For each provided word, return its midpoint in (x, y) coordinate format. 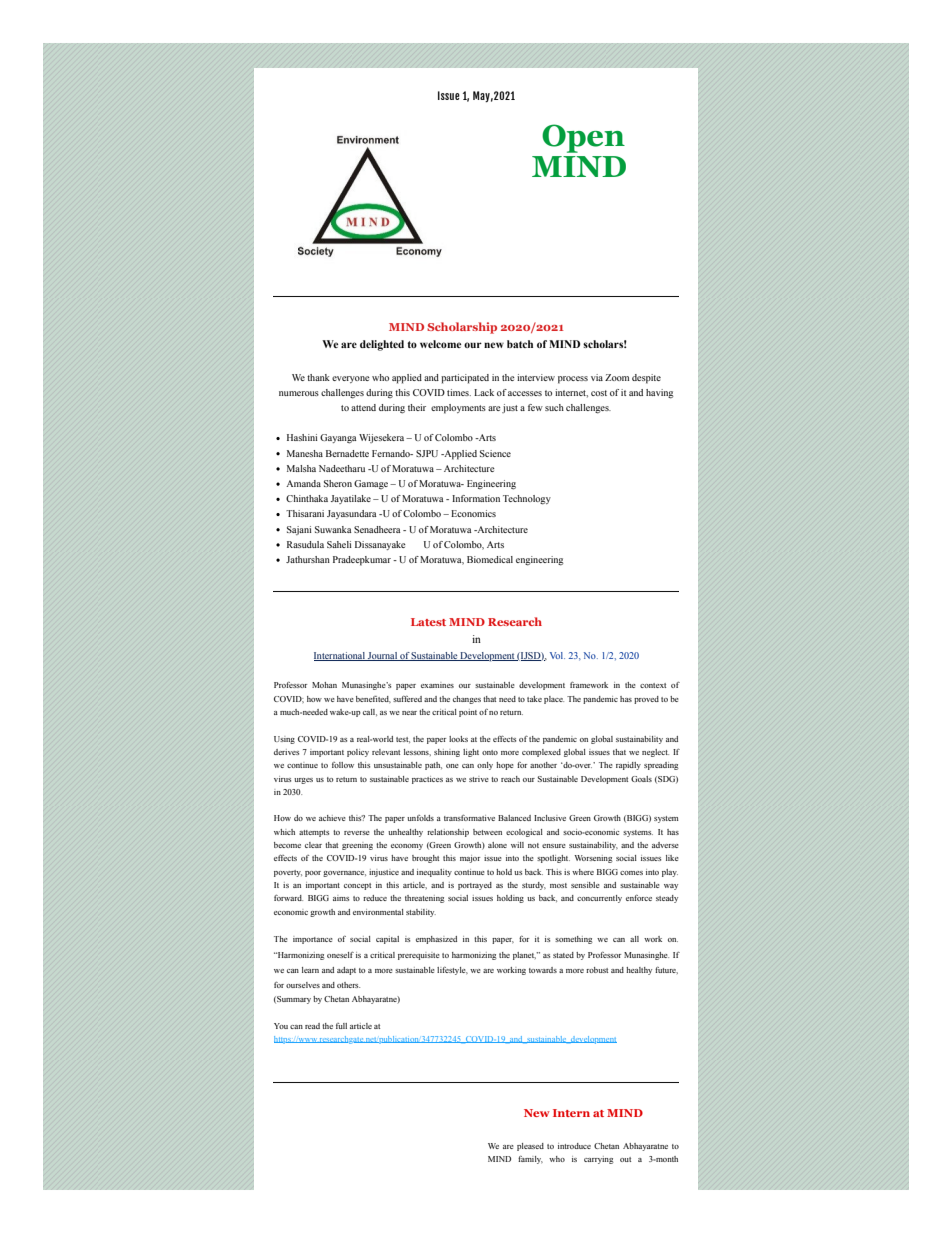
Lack (484, 392)
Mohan (324, 685)
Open (583, 138)
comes (631, 873)
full (341, 1026)
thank (318, 377)
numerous (299, 393)
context (653, 685)
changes (467, 700)
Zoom (617, 377)
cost (599, 393)
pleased (530, 1147)
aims (341, 898)
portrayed (475, 886)
